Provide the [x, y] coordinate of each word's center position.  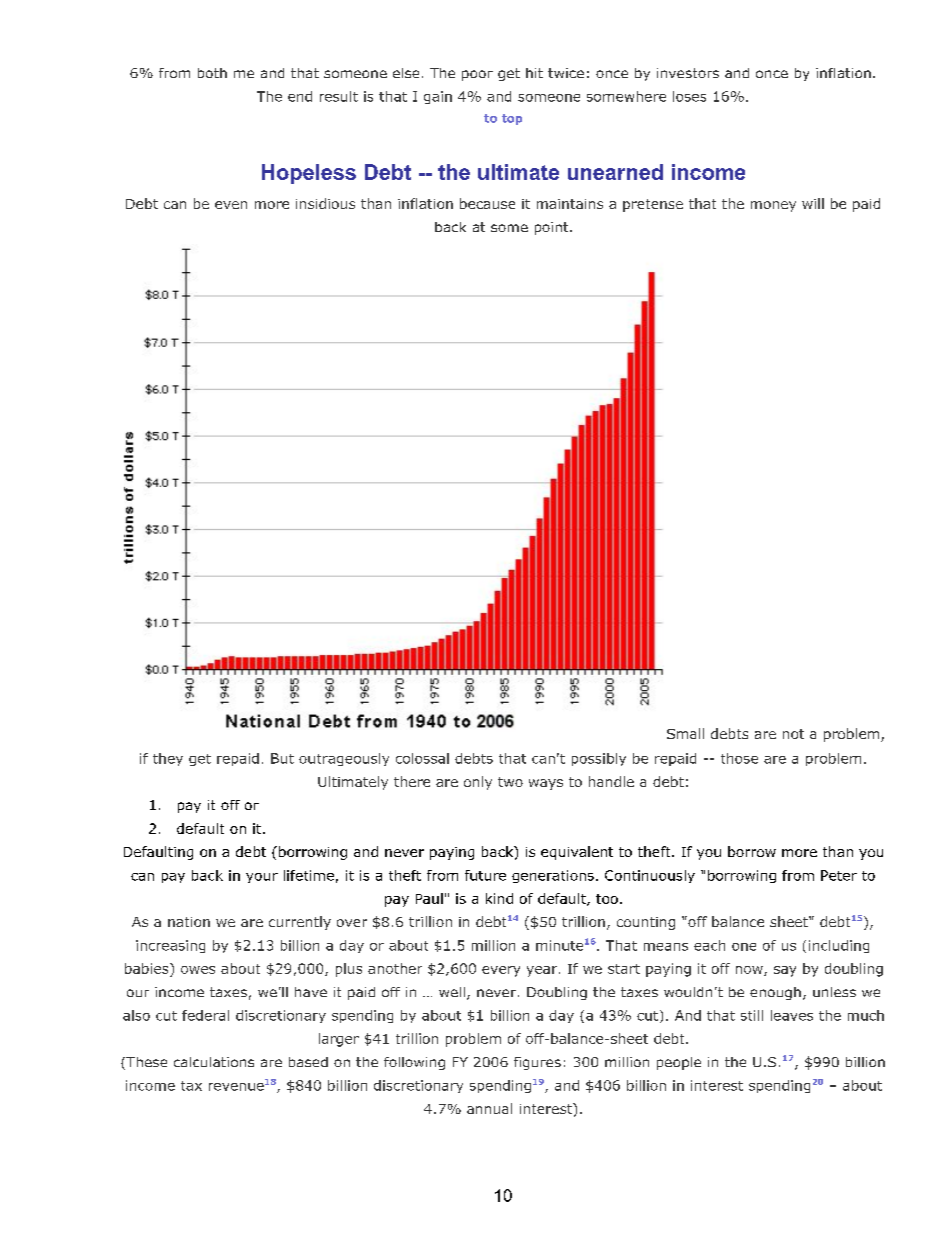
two [510, 782]
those [739, 758]
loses [689, 96]
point [553, 228]
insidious [325, 203]
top [512, 119]
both [212, 73]
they [168, 759]
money [773, 206]
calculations [214, 1062]
